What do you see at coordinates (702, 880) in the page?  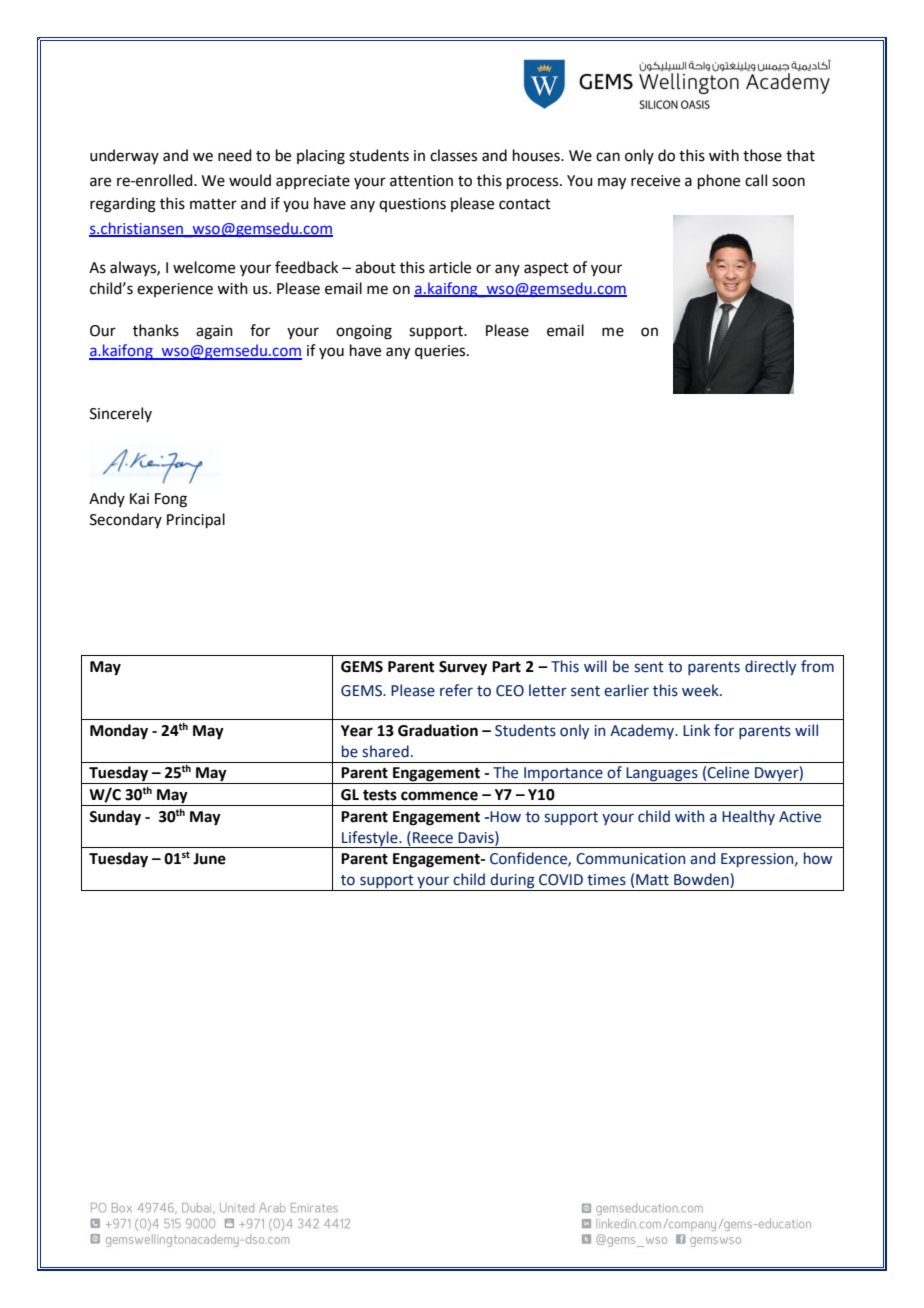 I see `Bowden` at bounding box center [702, 880].
